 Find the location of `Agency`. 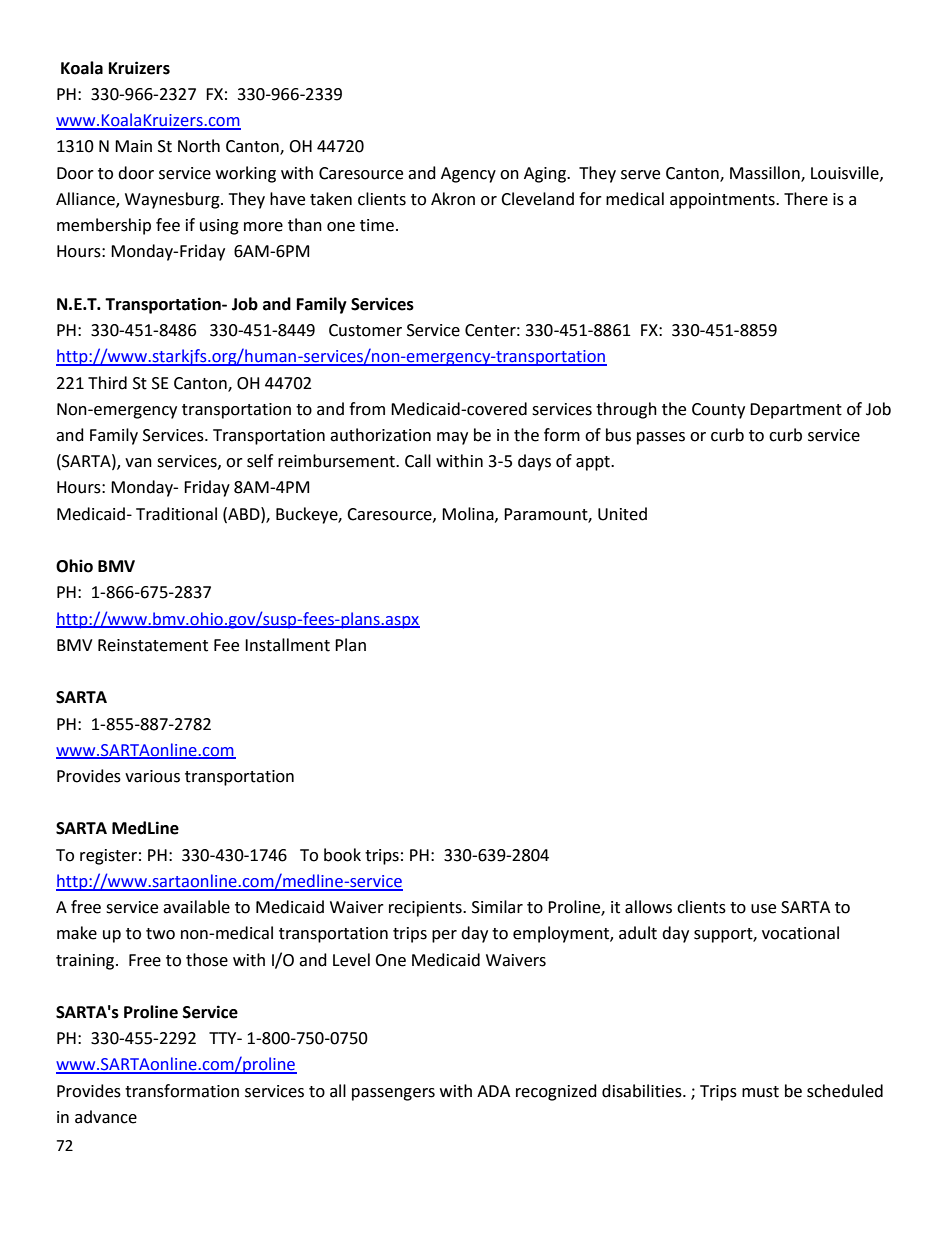

Agency is located at coordinates (468, 175).
